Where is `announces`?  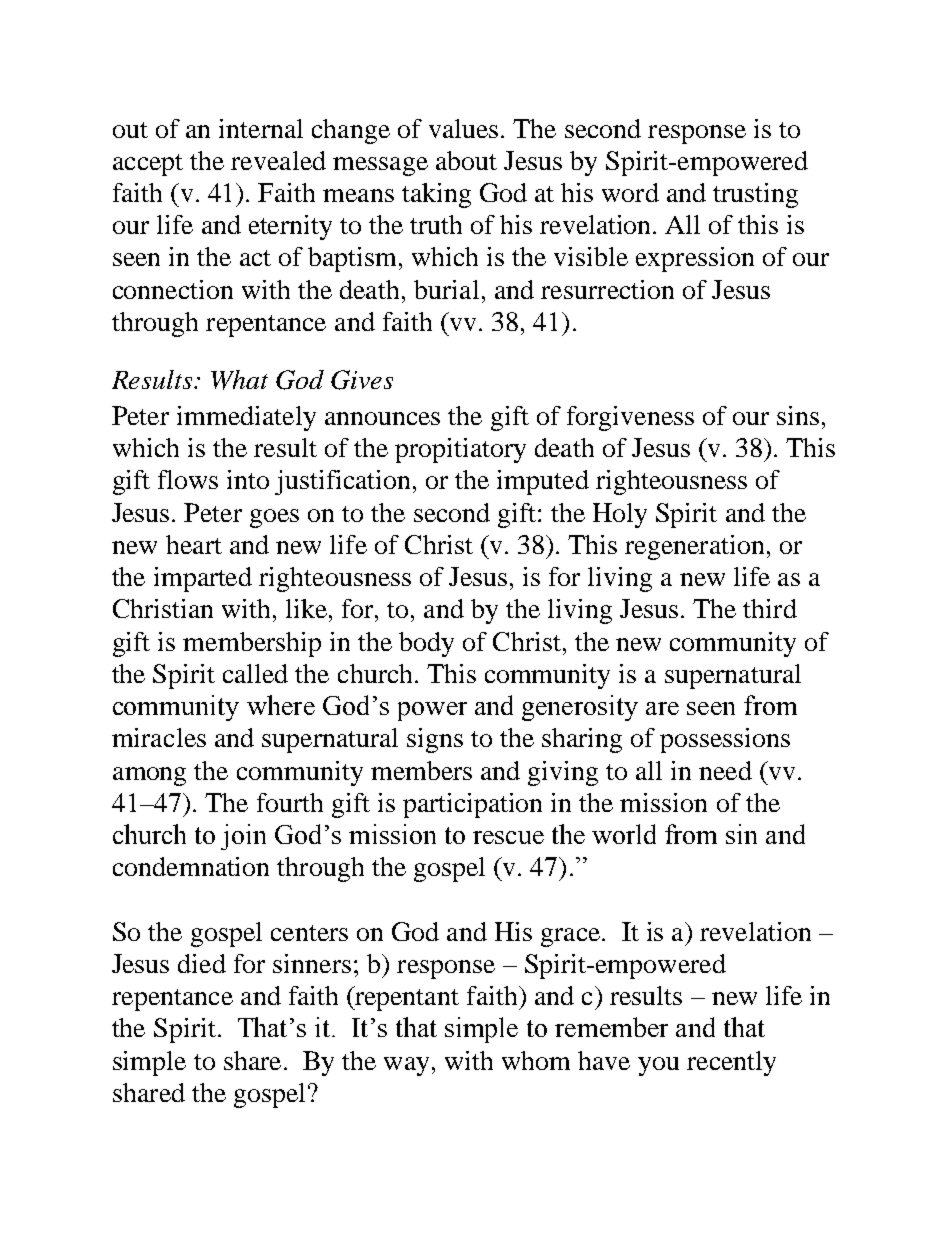
announces is located at coordinates (382, 418).
